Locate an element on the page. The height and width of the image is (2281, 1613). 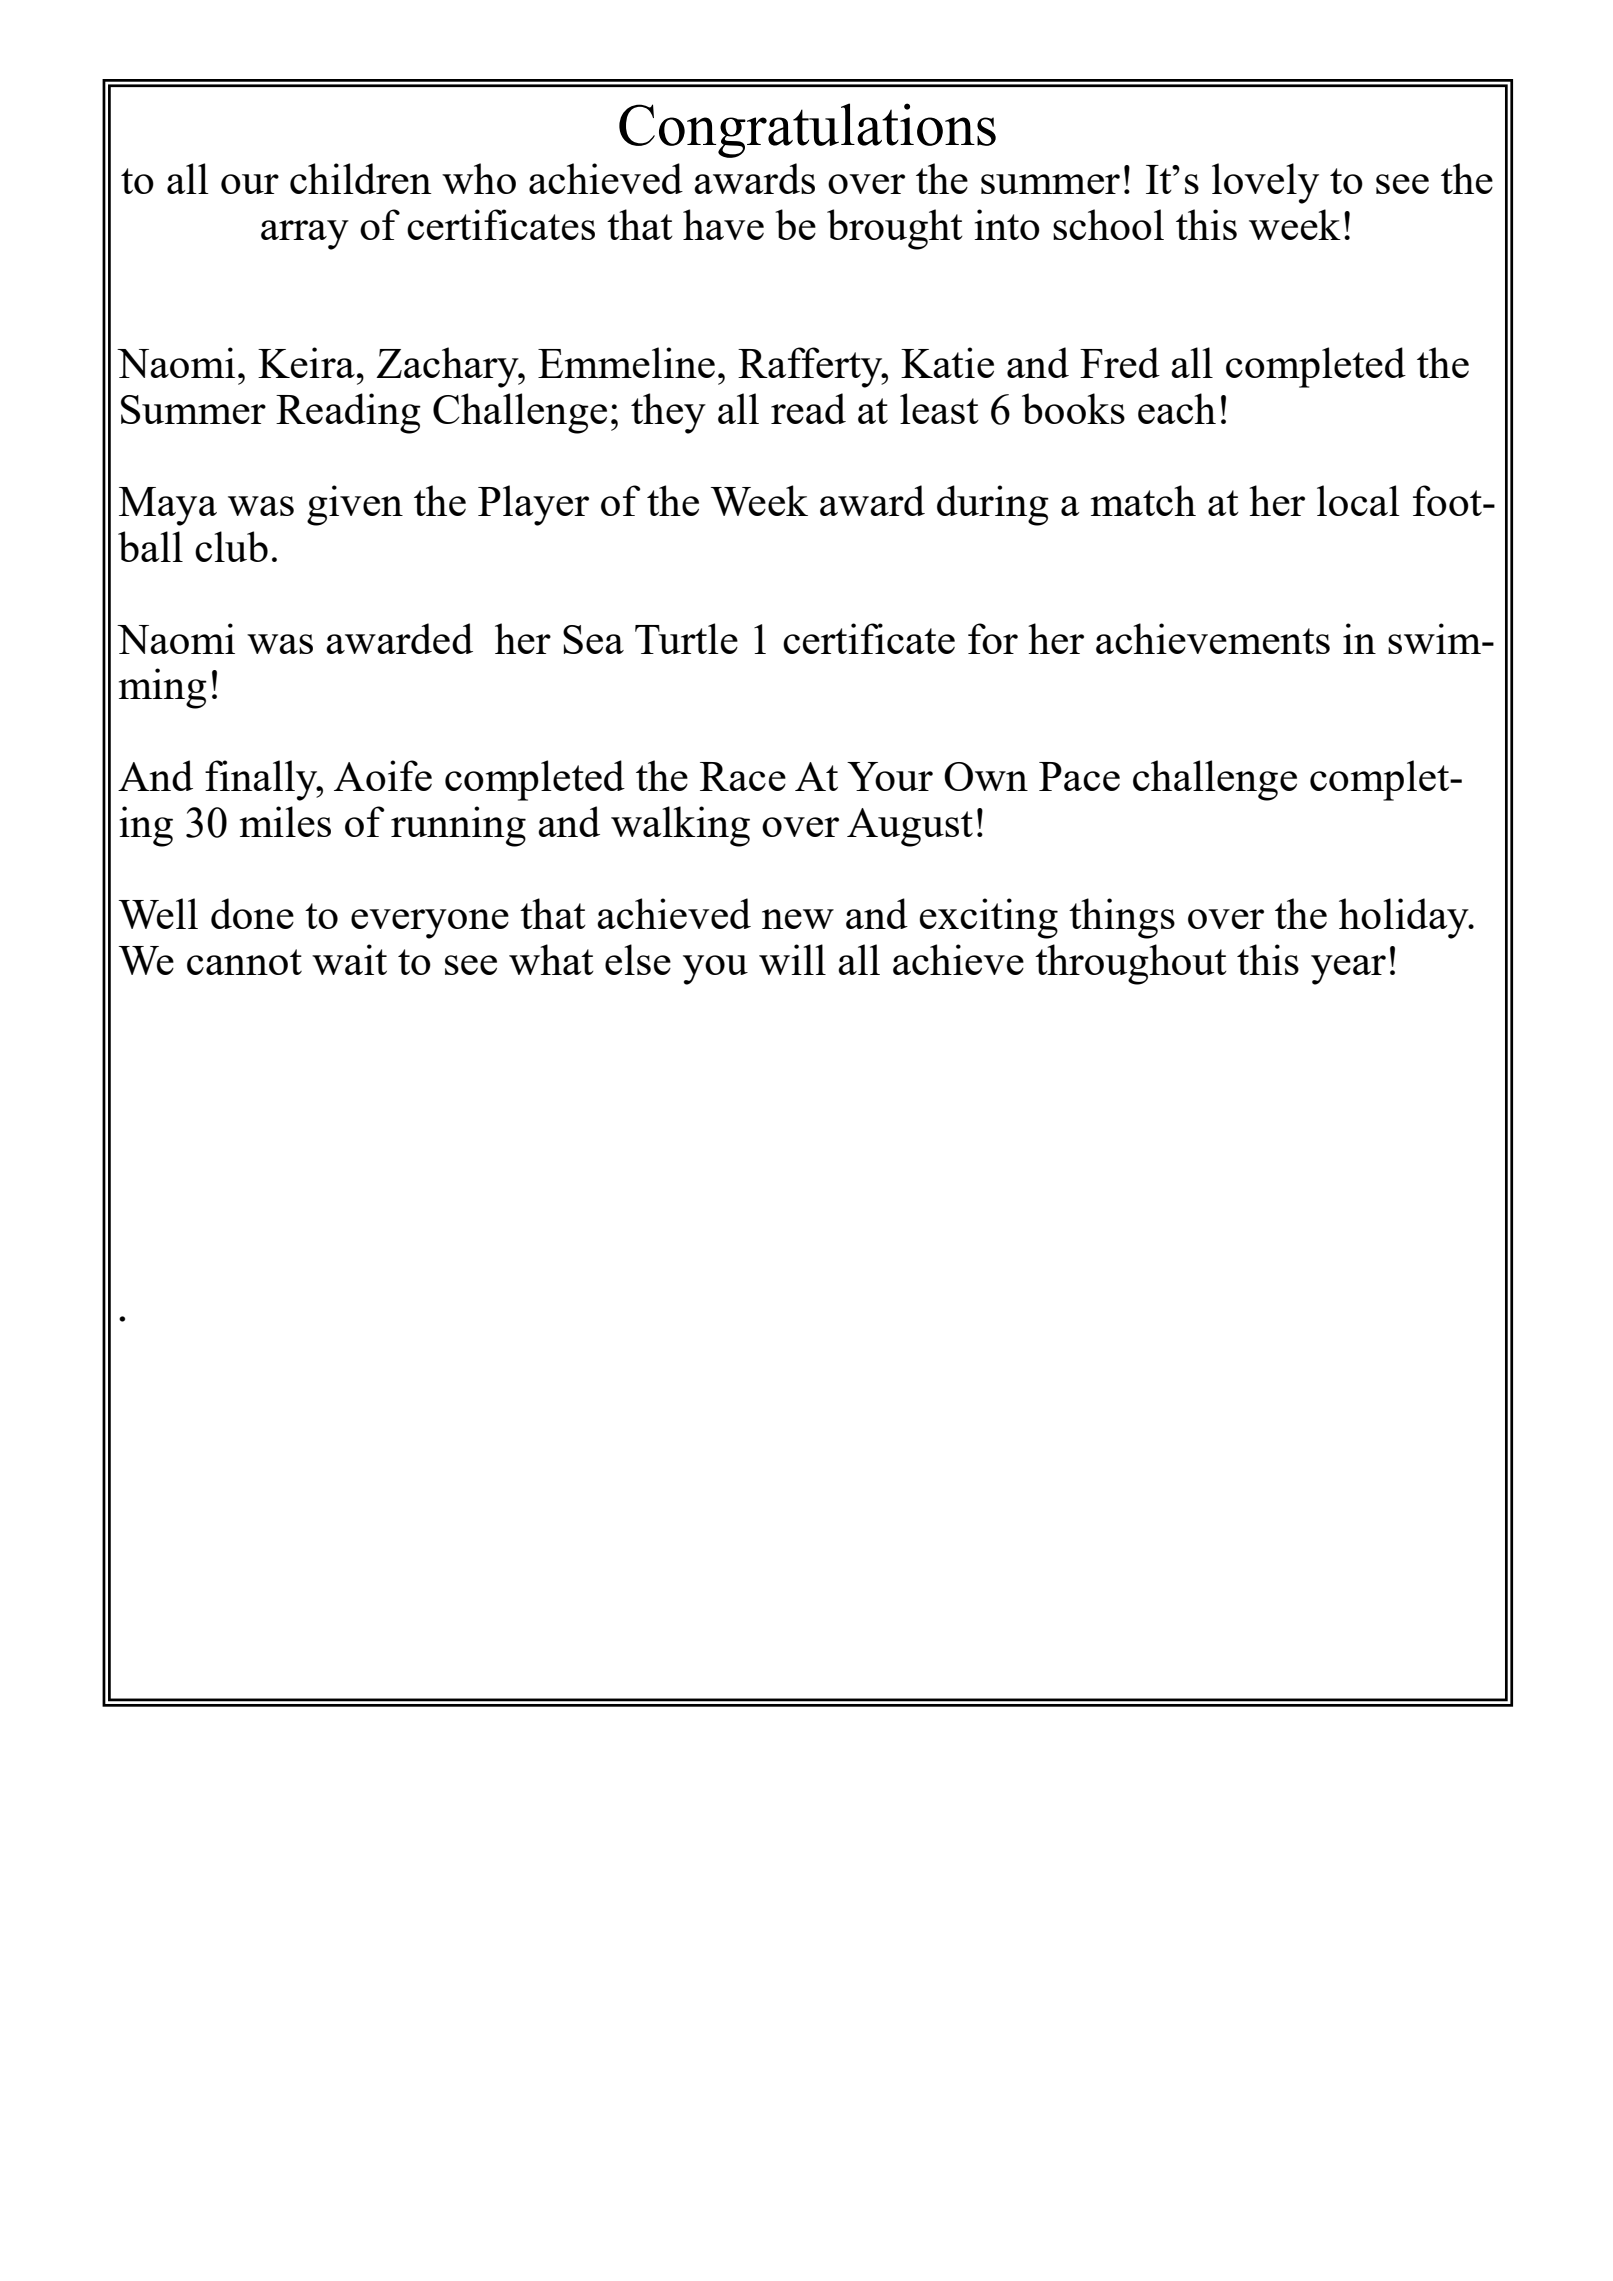
Pace is located at coordinates (1079, 776).
